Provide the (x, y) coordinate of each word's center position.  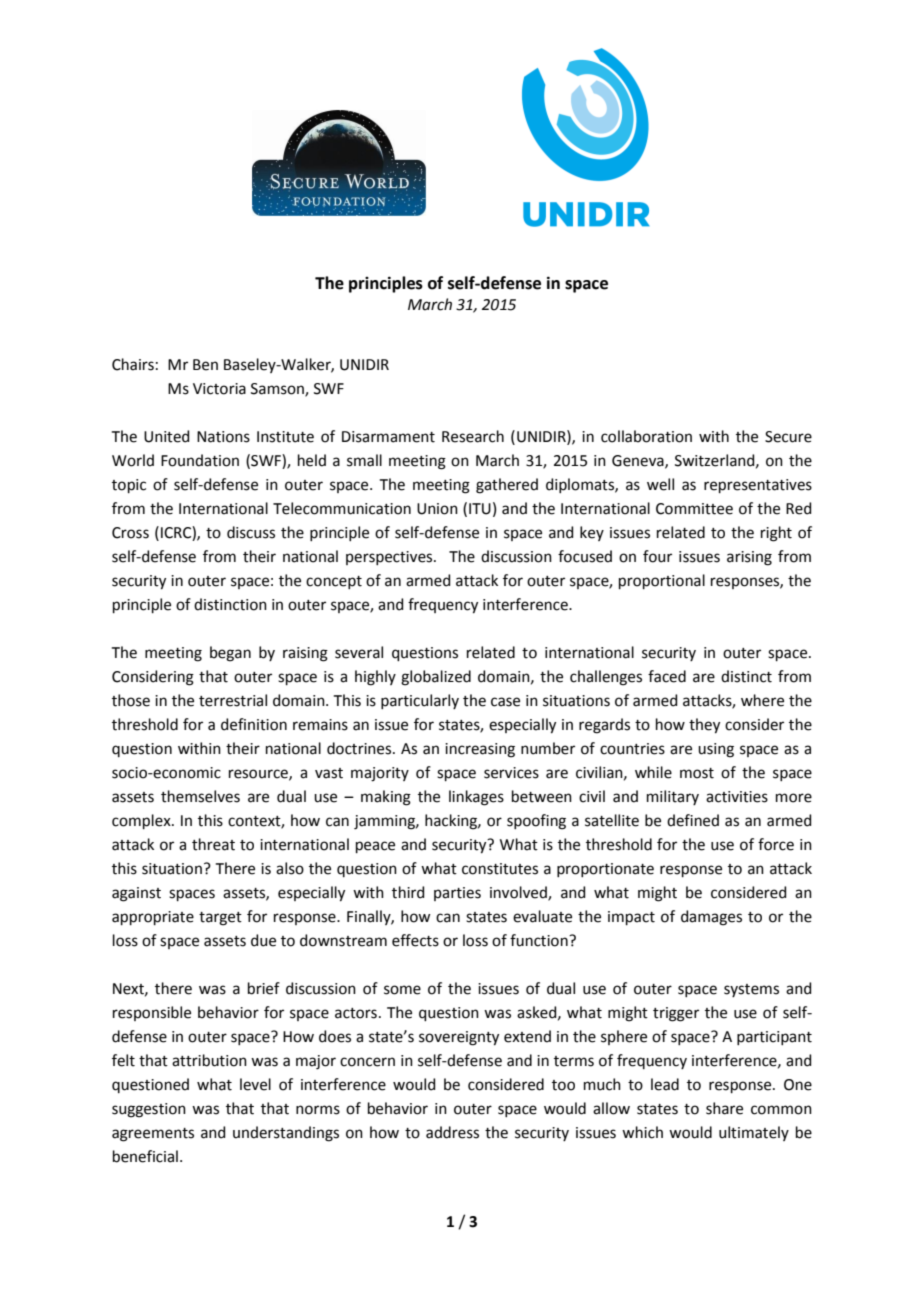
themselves (200, 796)
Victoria (219, 389)
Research (473, 436)
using (716, 750)
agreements (153, 1135)
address (452, 1132)
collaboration (646, 436)
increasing (480, 750)
